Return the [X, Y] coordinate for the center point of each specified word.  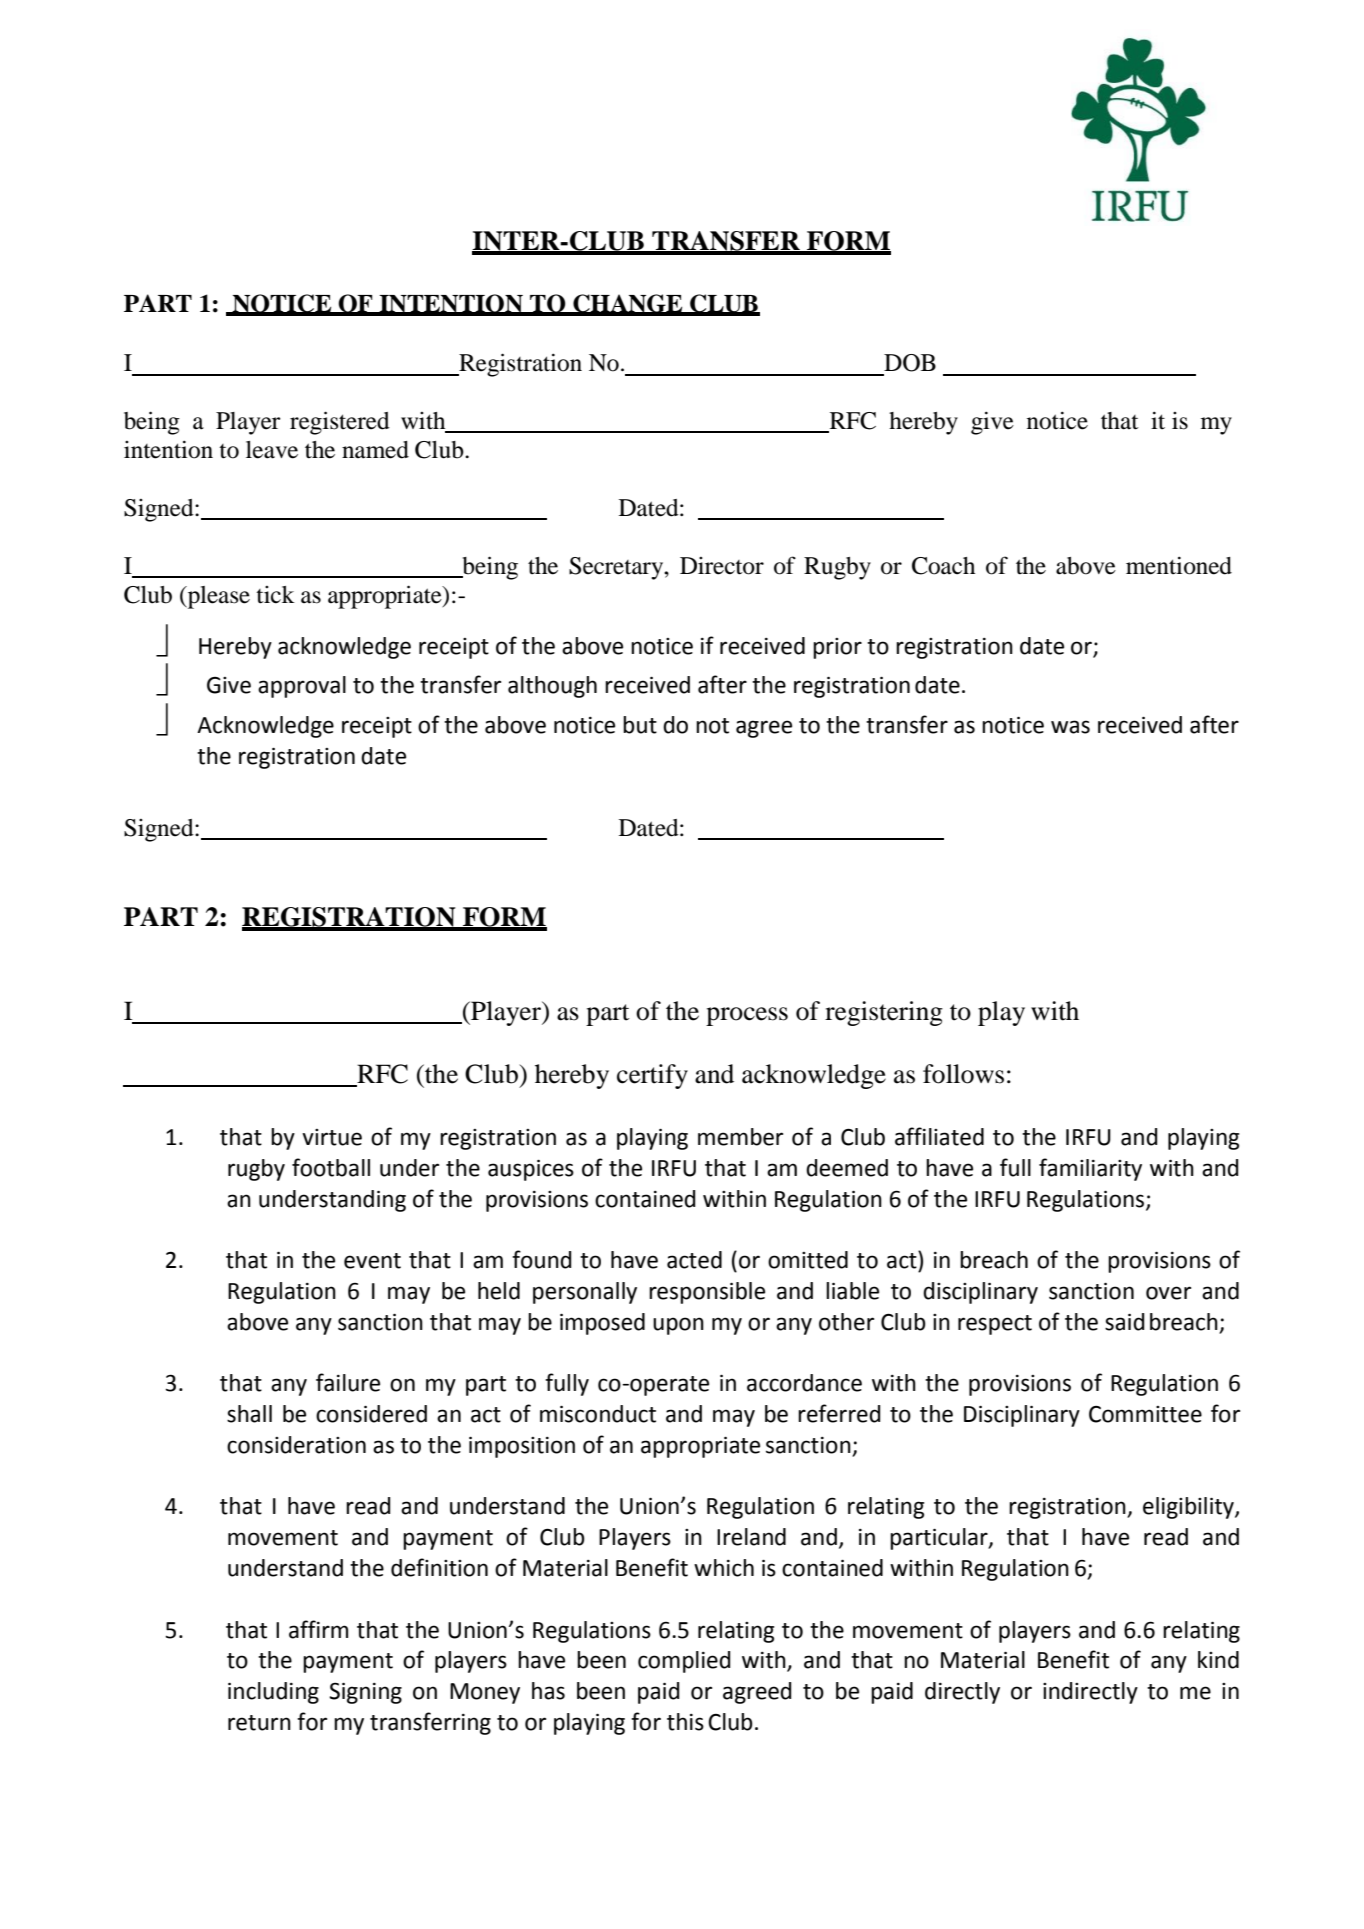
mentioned [1179, 565]
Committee [1145, 1414]
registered [340, 423]
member [740, 1137]
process [747, 1016]
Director [722, 566]
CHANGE [628, 304]
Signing [365, 1693]
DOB [910, 363]
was [1070, 727]
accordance [804, 1383]
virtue [332, 1137]
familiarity [1090, 1169]
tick [275, 595]
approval [302, 687]
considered [371, 1414]
